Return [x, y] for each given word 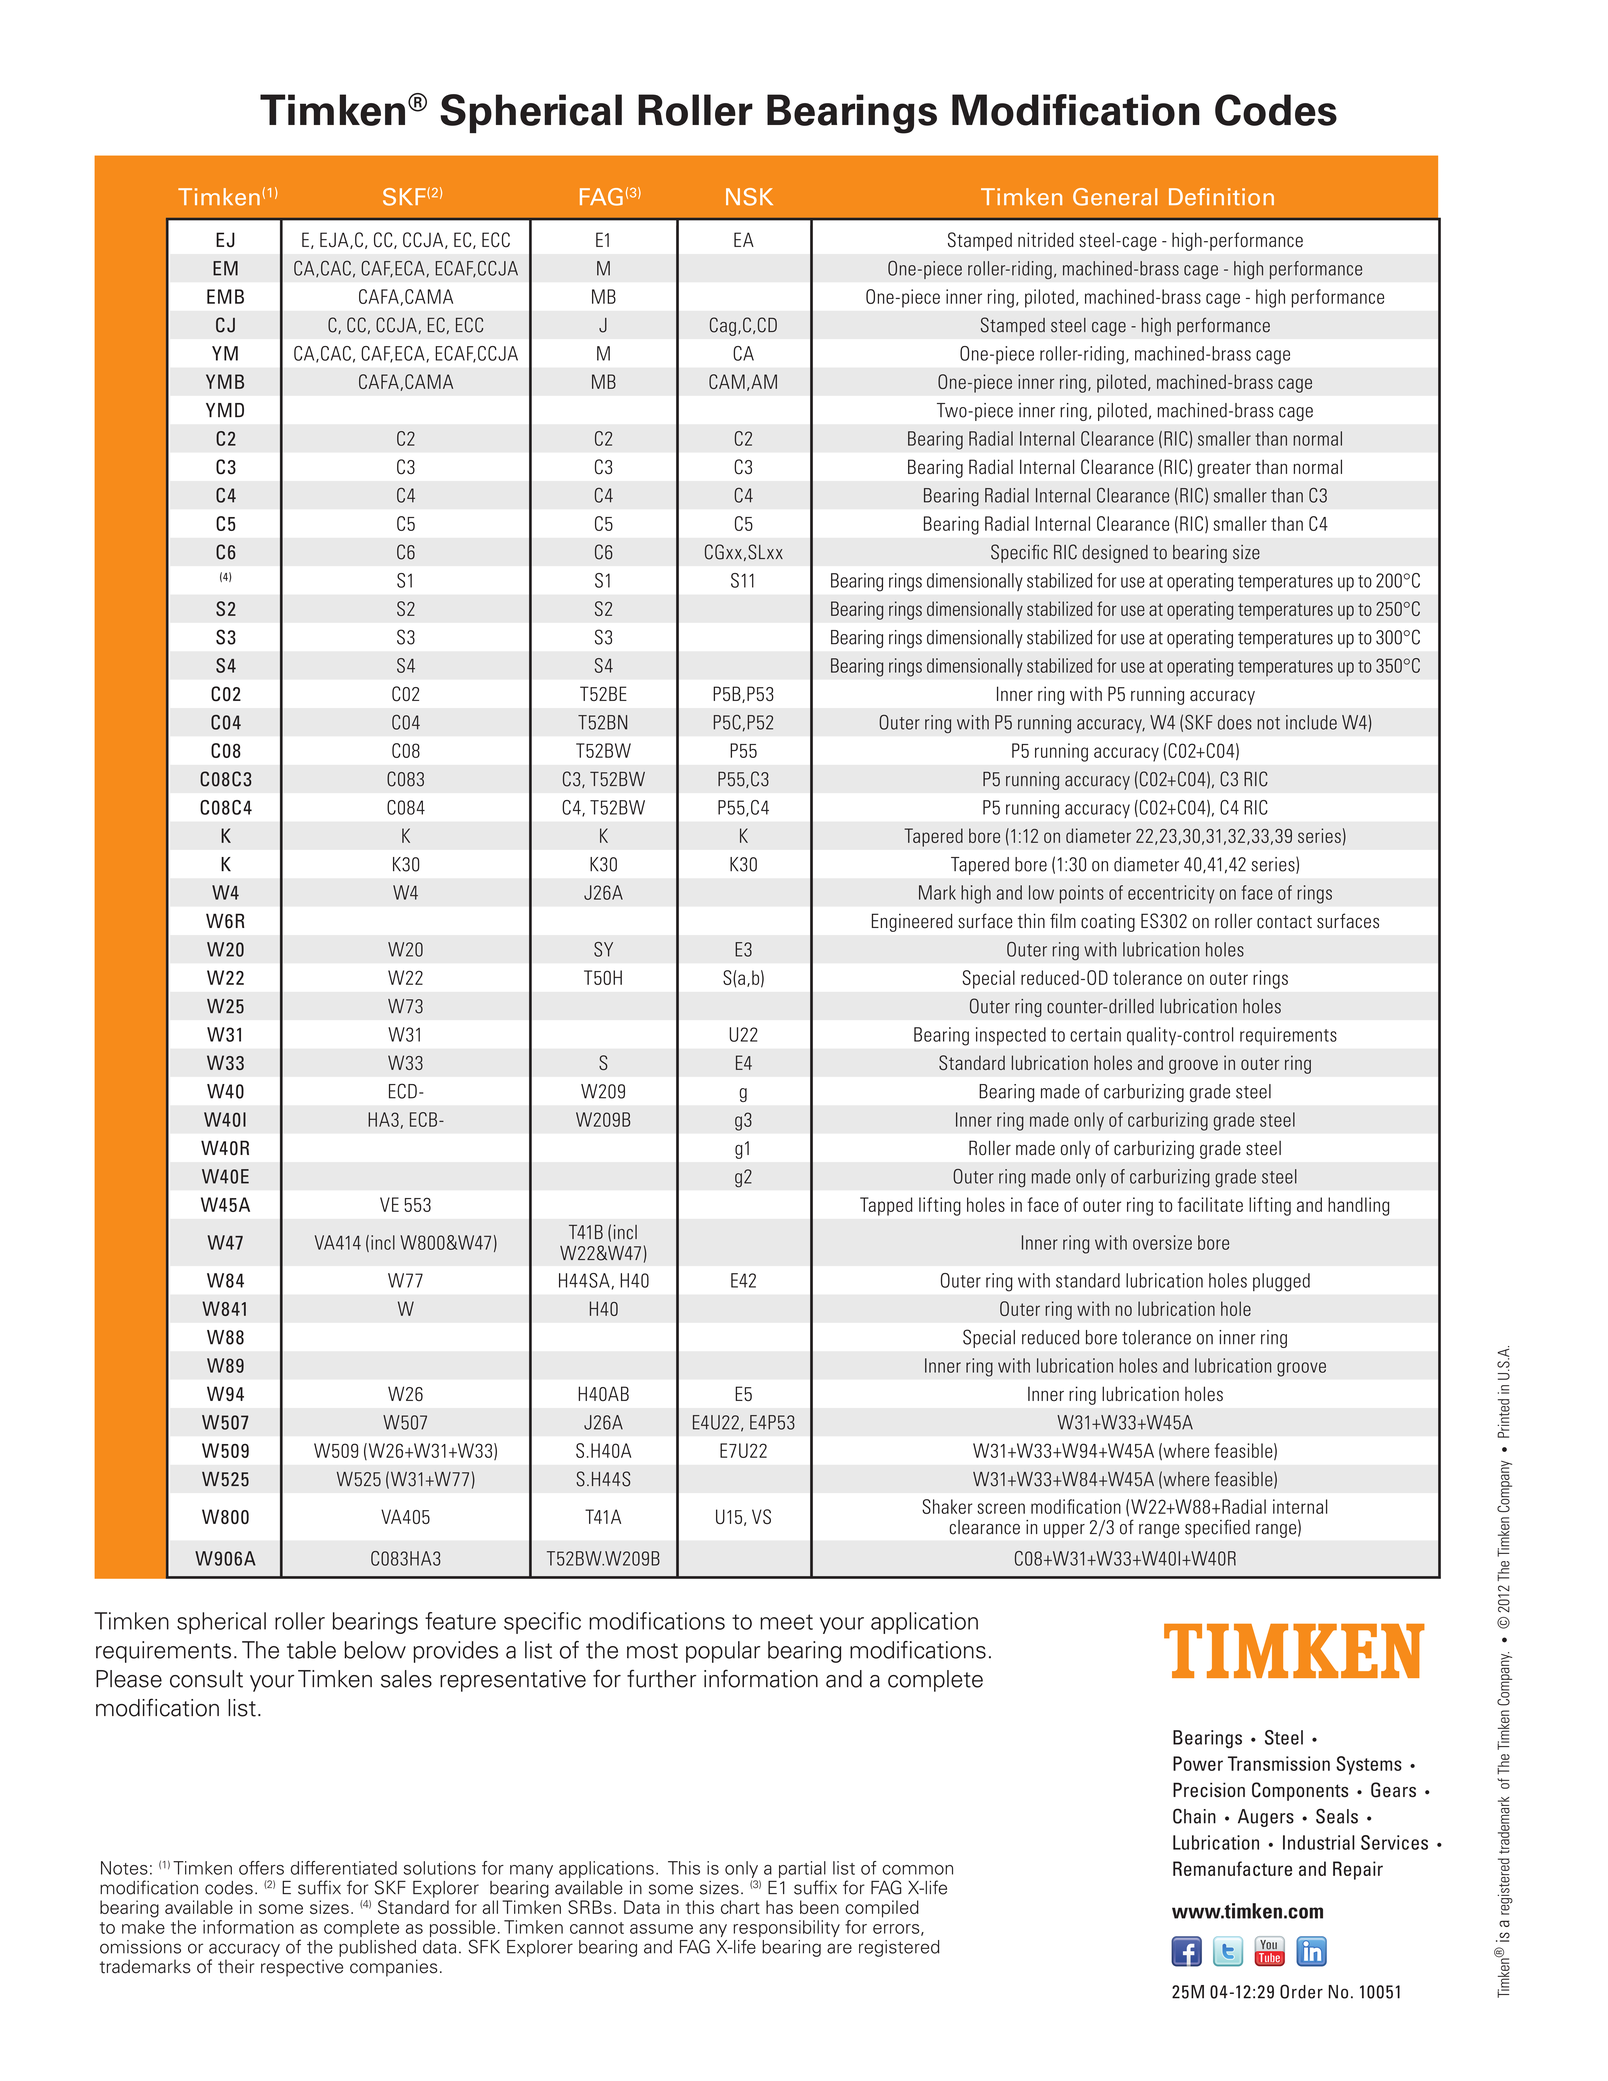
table [311, 1650]
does [1235, 722]
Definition [1221, 197]
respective [302, 1968]
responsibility [786, 1930]
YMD [225, 410]
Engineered [912, 922]
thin [1031, 920]
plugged [1281, 1282]
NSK [749, 197]
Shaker [947, 1506]
